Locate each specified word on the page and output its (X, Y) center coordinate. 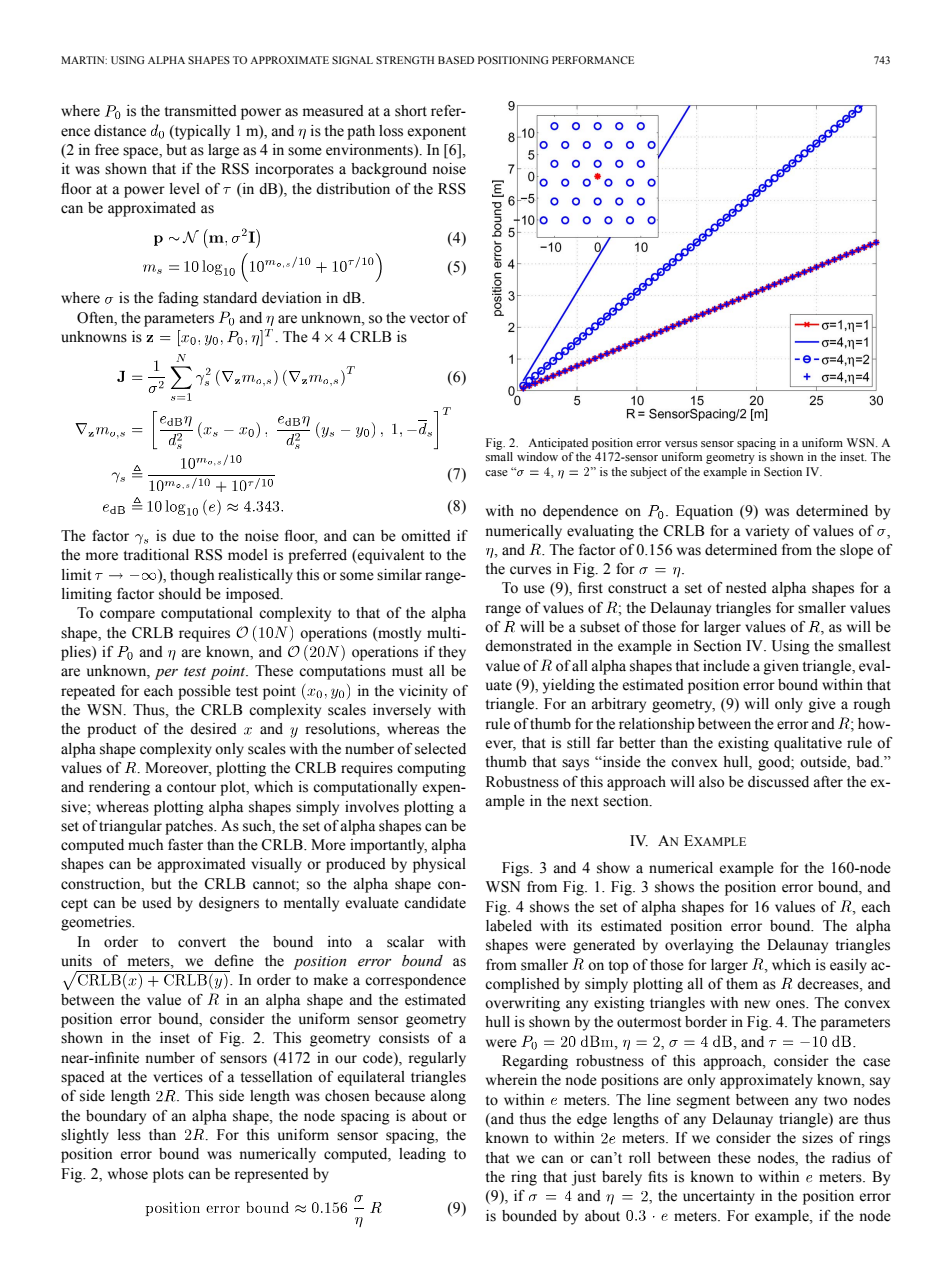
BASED (456, 60)
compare (127, 616)
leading (422, 1155)
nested (746, 588)
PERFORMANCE (593, 60)
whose (128, 1174)
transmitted (201, 111)
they (452, 653)
